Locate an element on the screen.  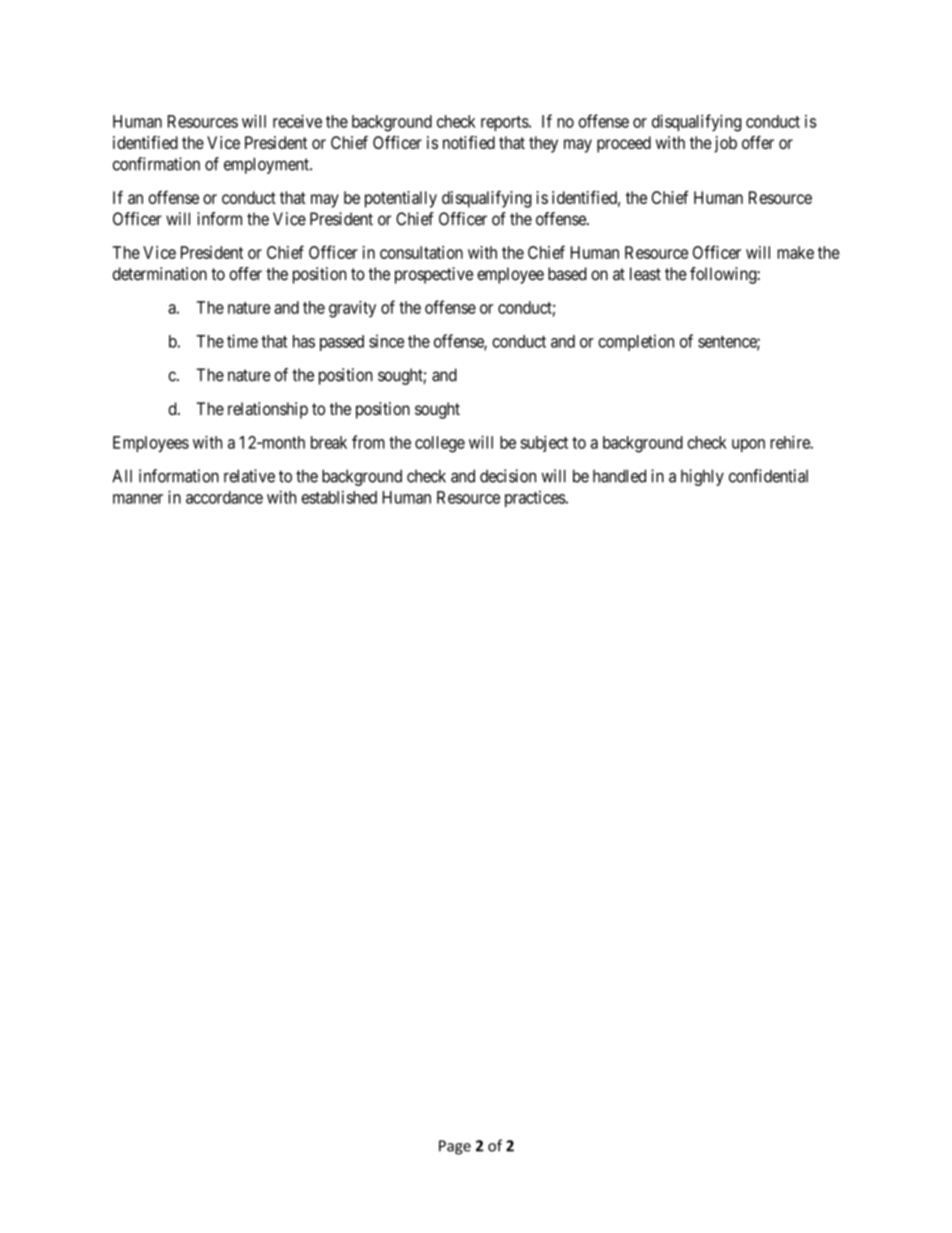
confidential is located at coordinates (768, 476).
